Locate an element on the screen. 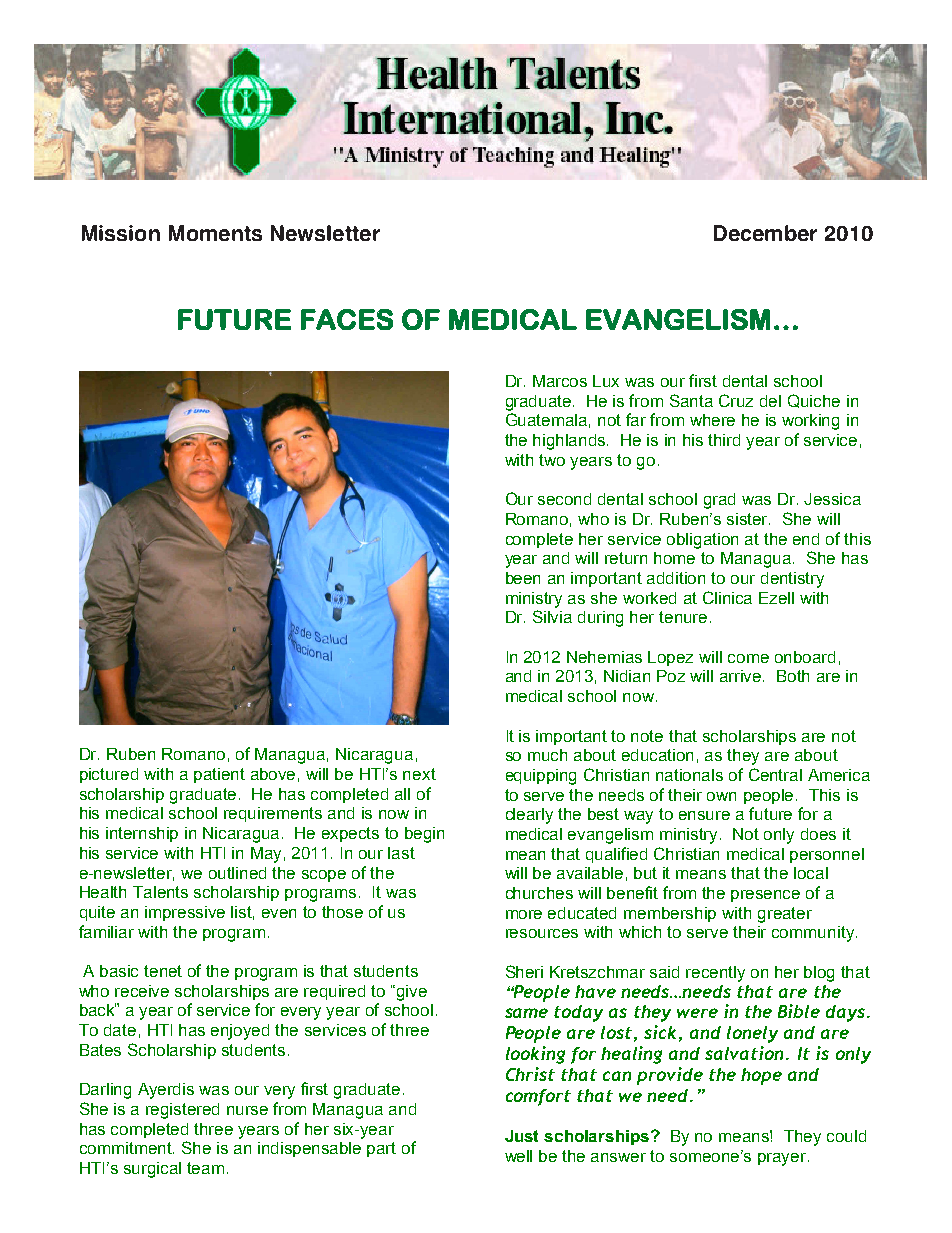 The image size is (952, 1233). FACES is located at coordinates (347, 319).
